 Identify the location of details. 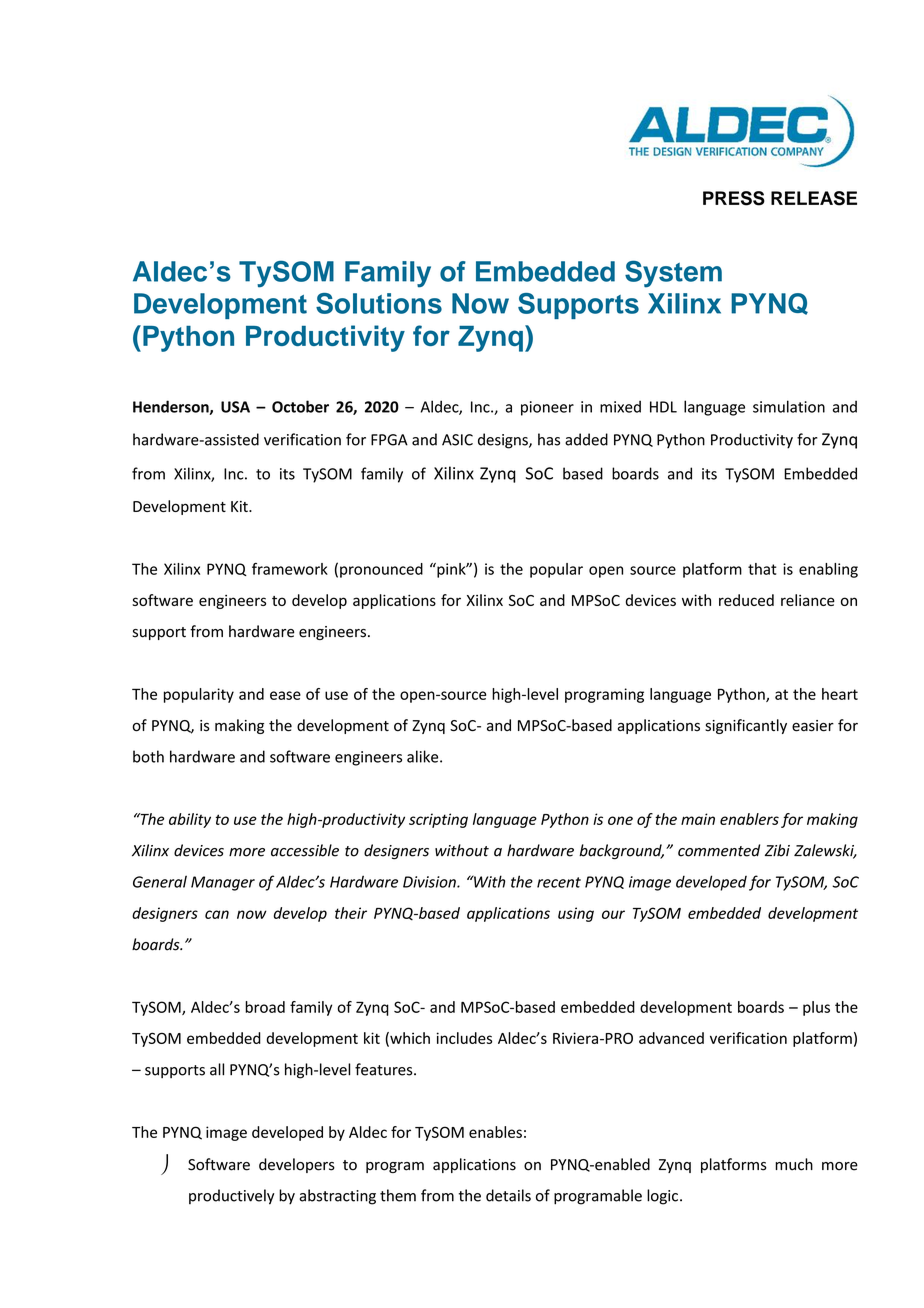
(508, 1195).
